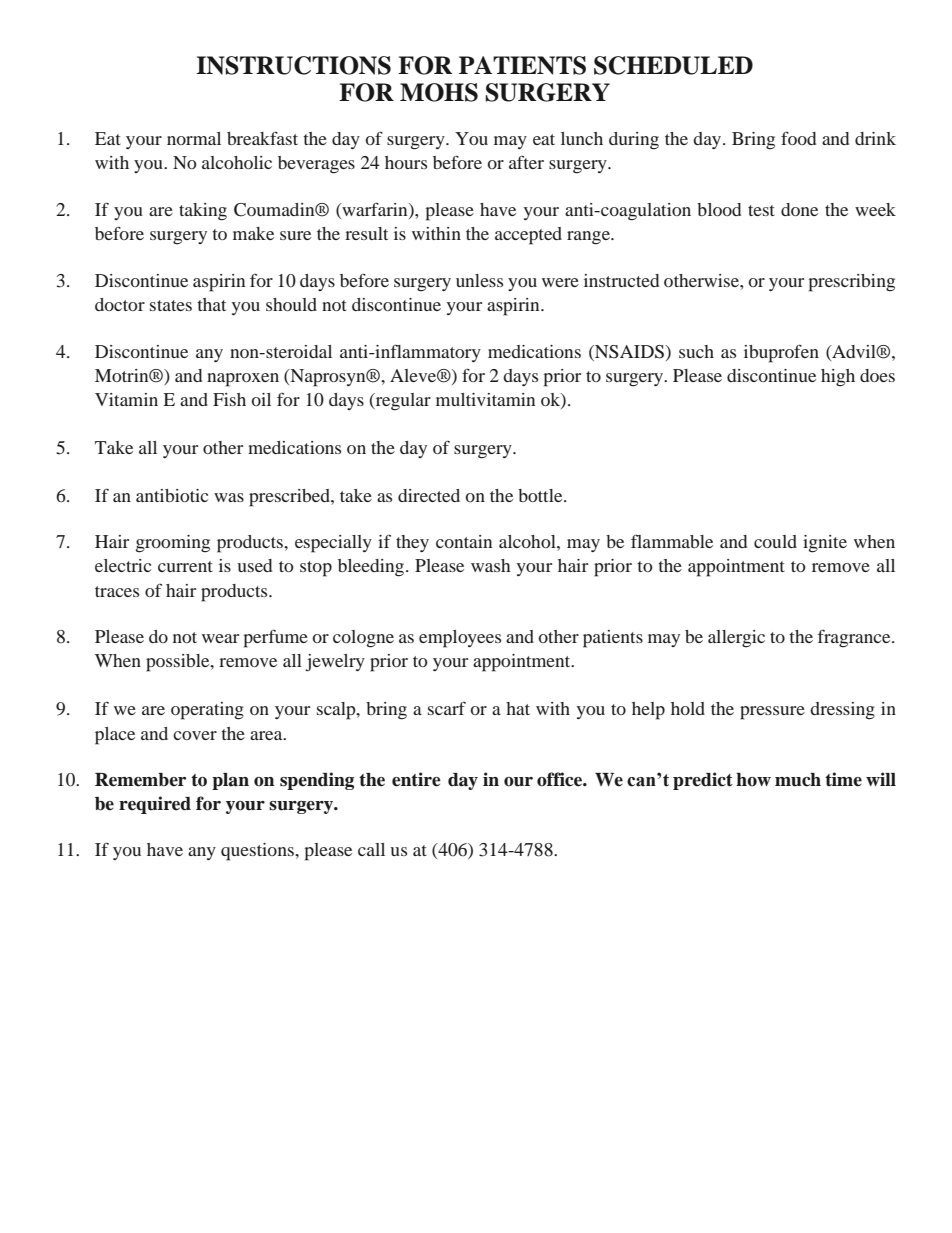  I want to click on questions, so click(258, 852).
